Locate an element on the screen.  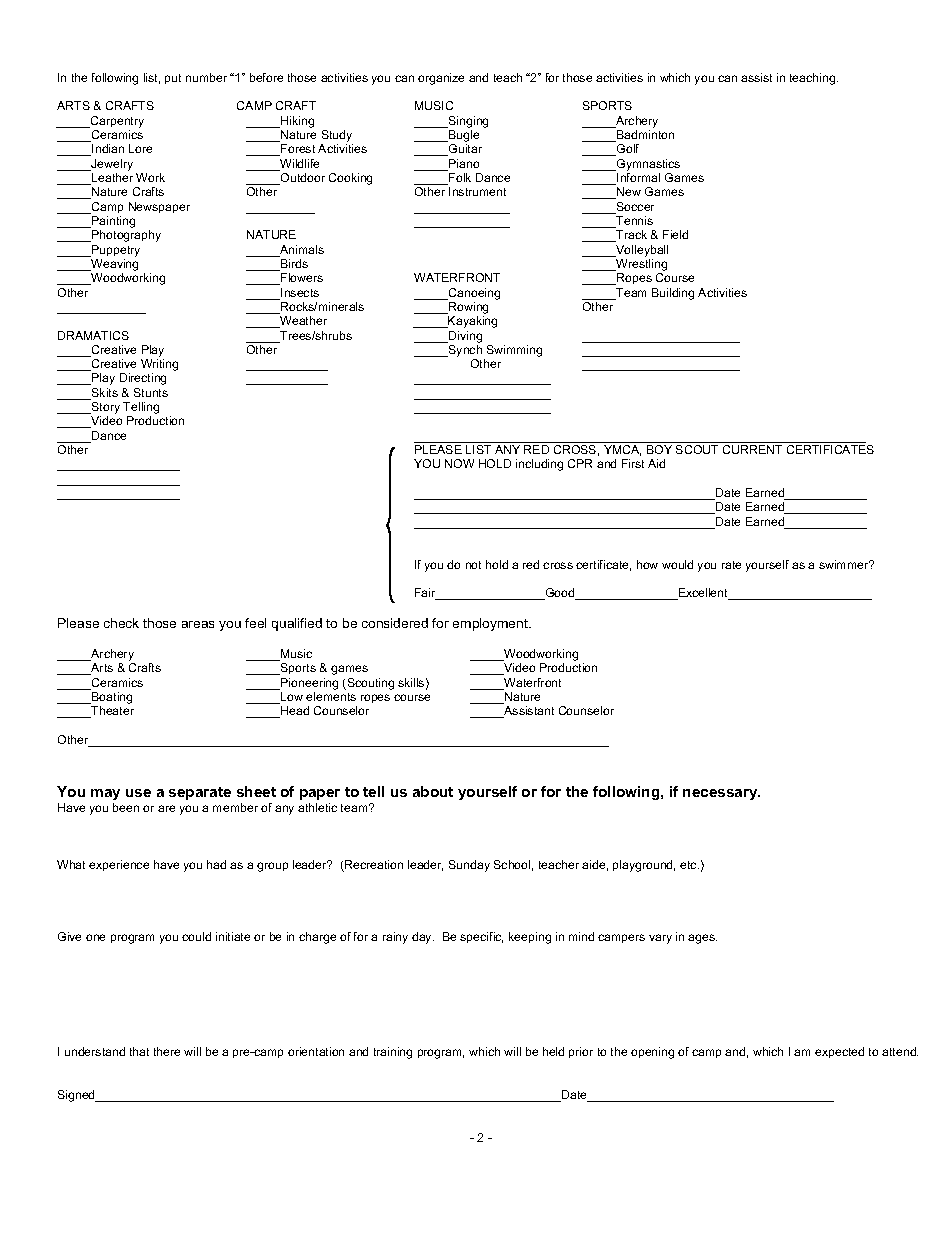
about is located at coordinates (433, 791).
